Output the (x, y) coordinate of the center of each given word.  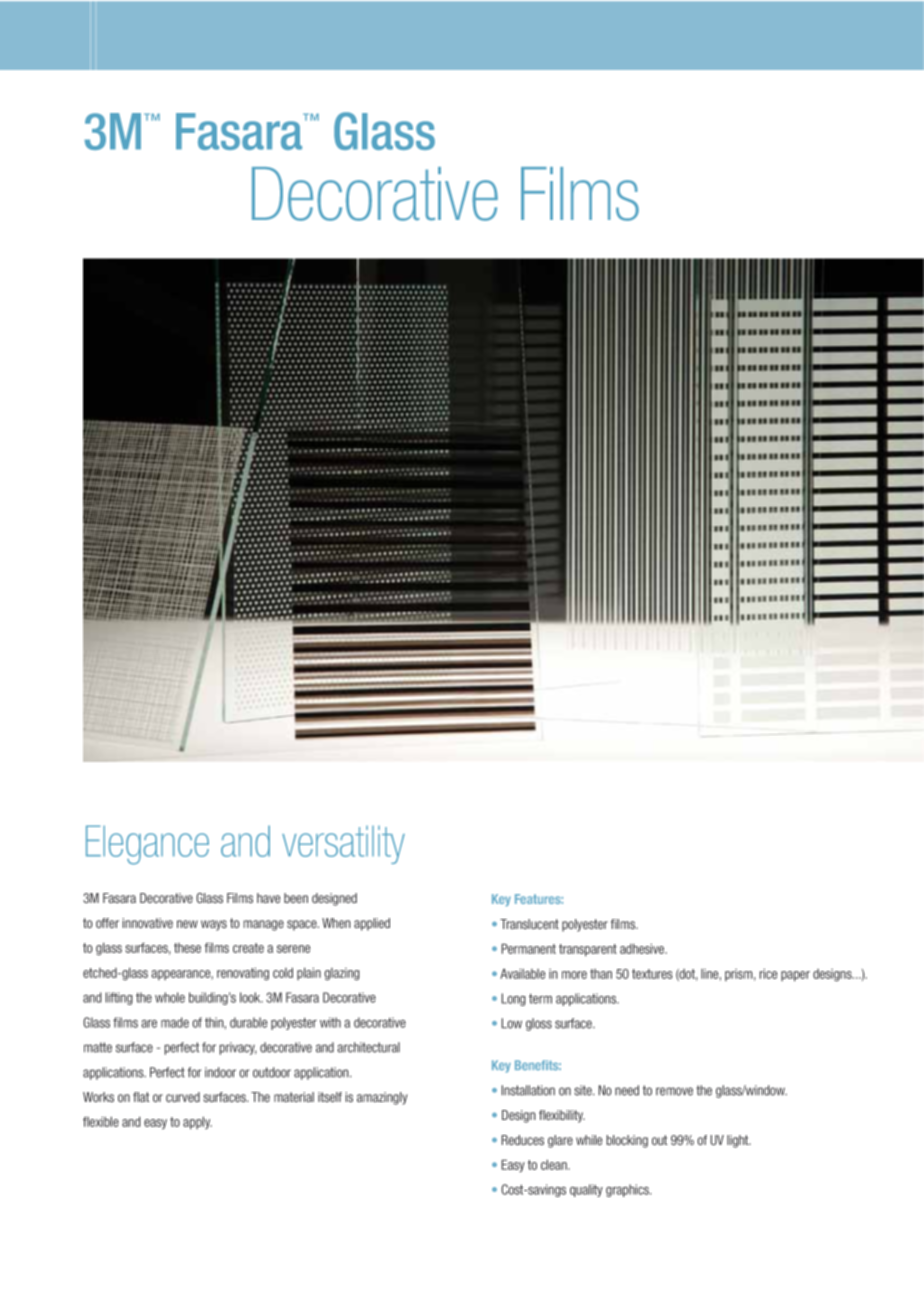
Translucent (529, 924)
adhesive (643, 949)
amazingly (382, 1098)
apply (197, 1123)
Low (512, 1023)
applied (372, 924)
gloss (539, 1024)
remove (674, 1091)
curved (183, 1097)
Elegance (147, 845)
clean (555, 1165)
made (175, 1022)
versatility (343, 845)
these (187, 948)
